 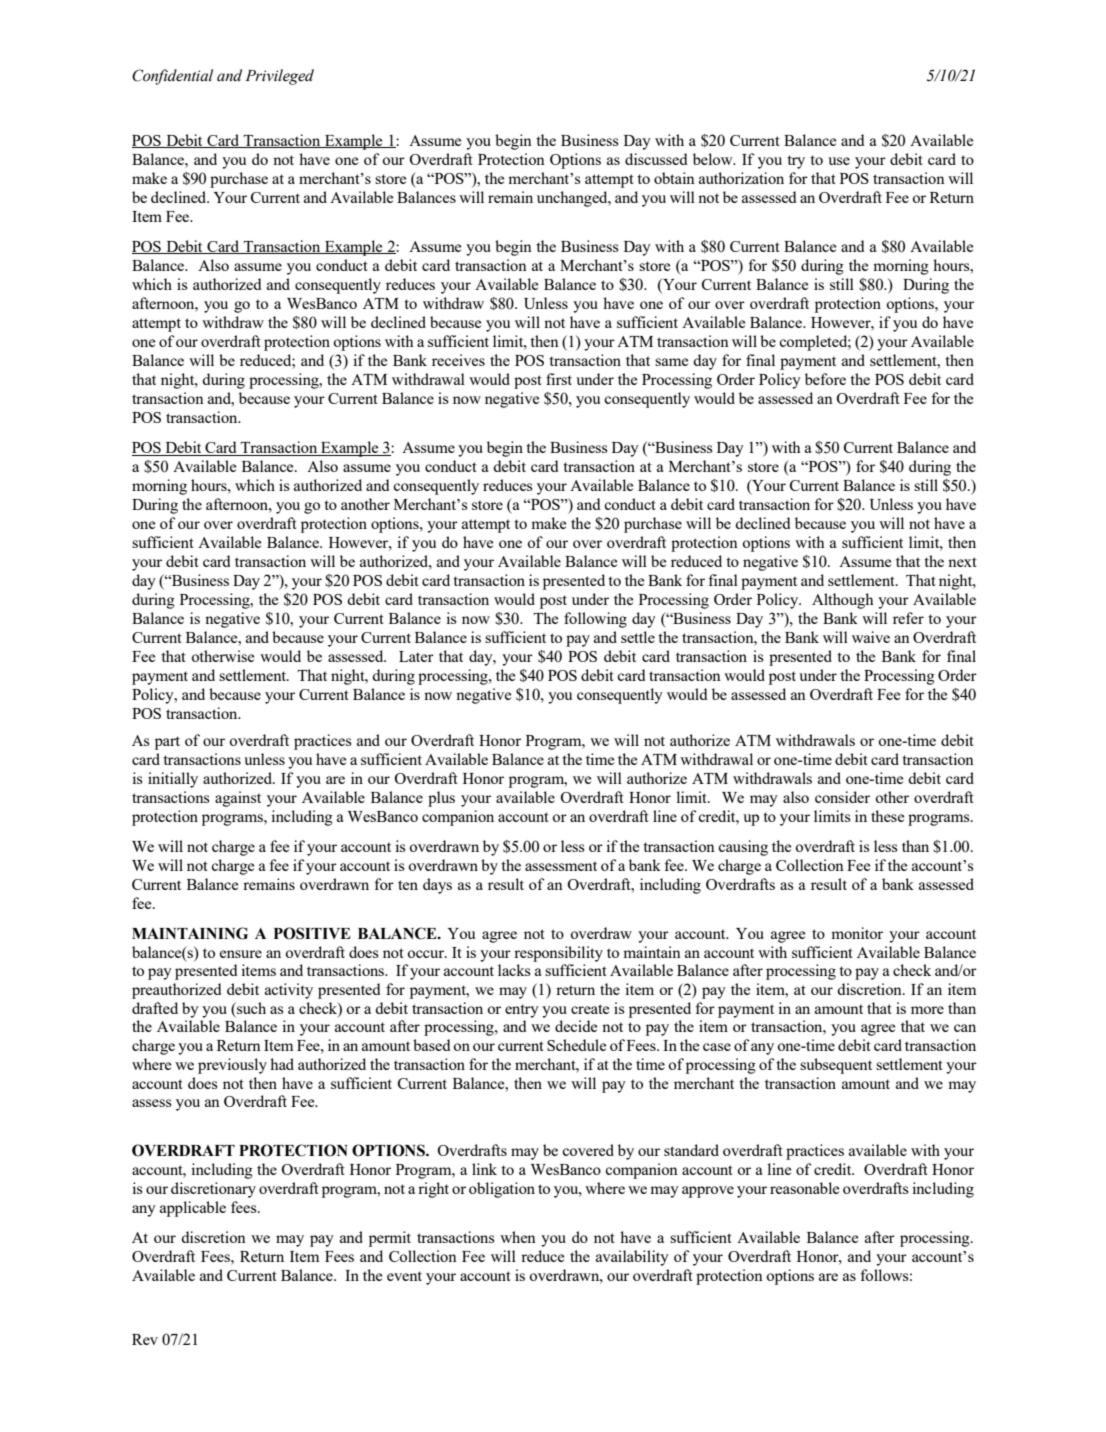 What do you see at coordinates (962, 562) in the screenshot?
I see `next` at bounding box center [962, 562].
